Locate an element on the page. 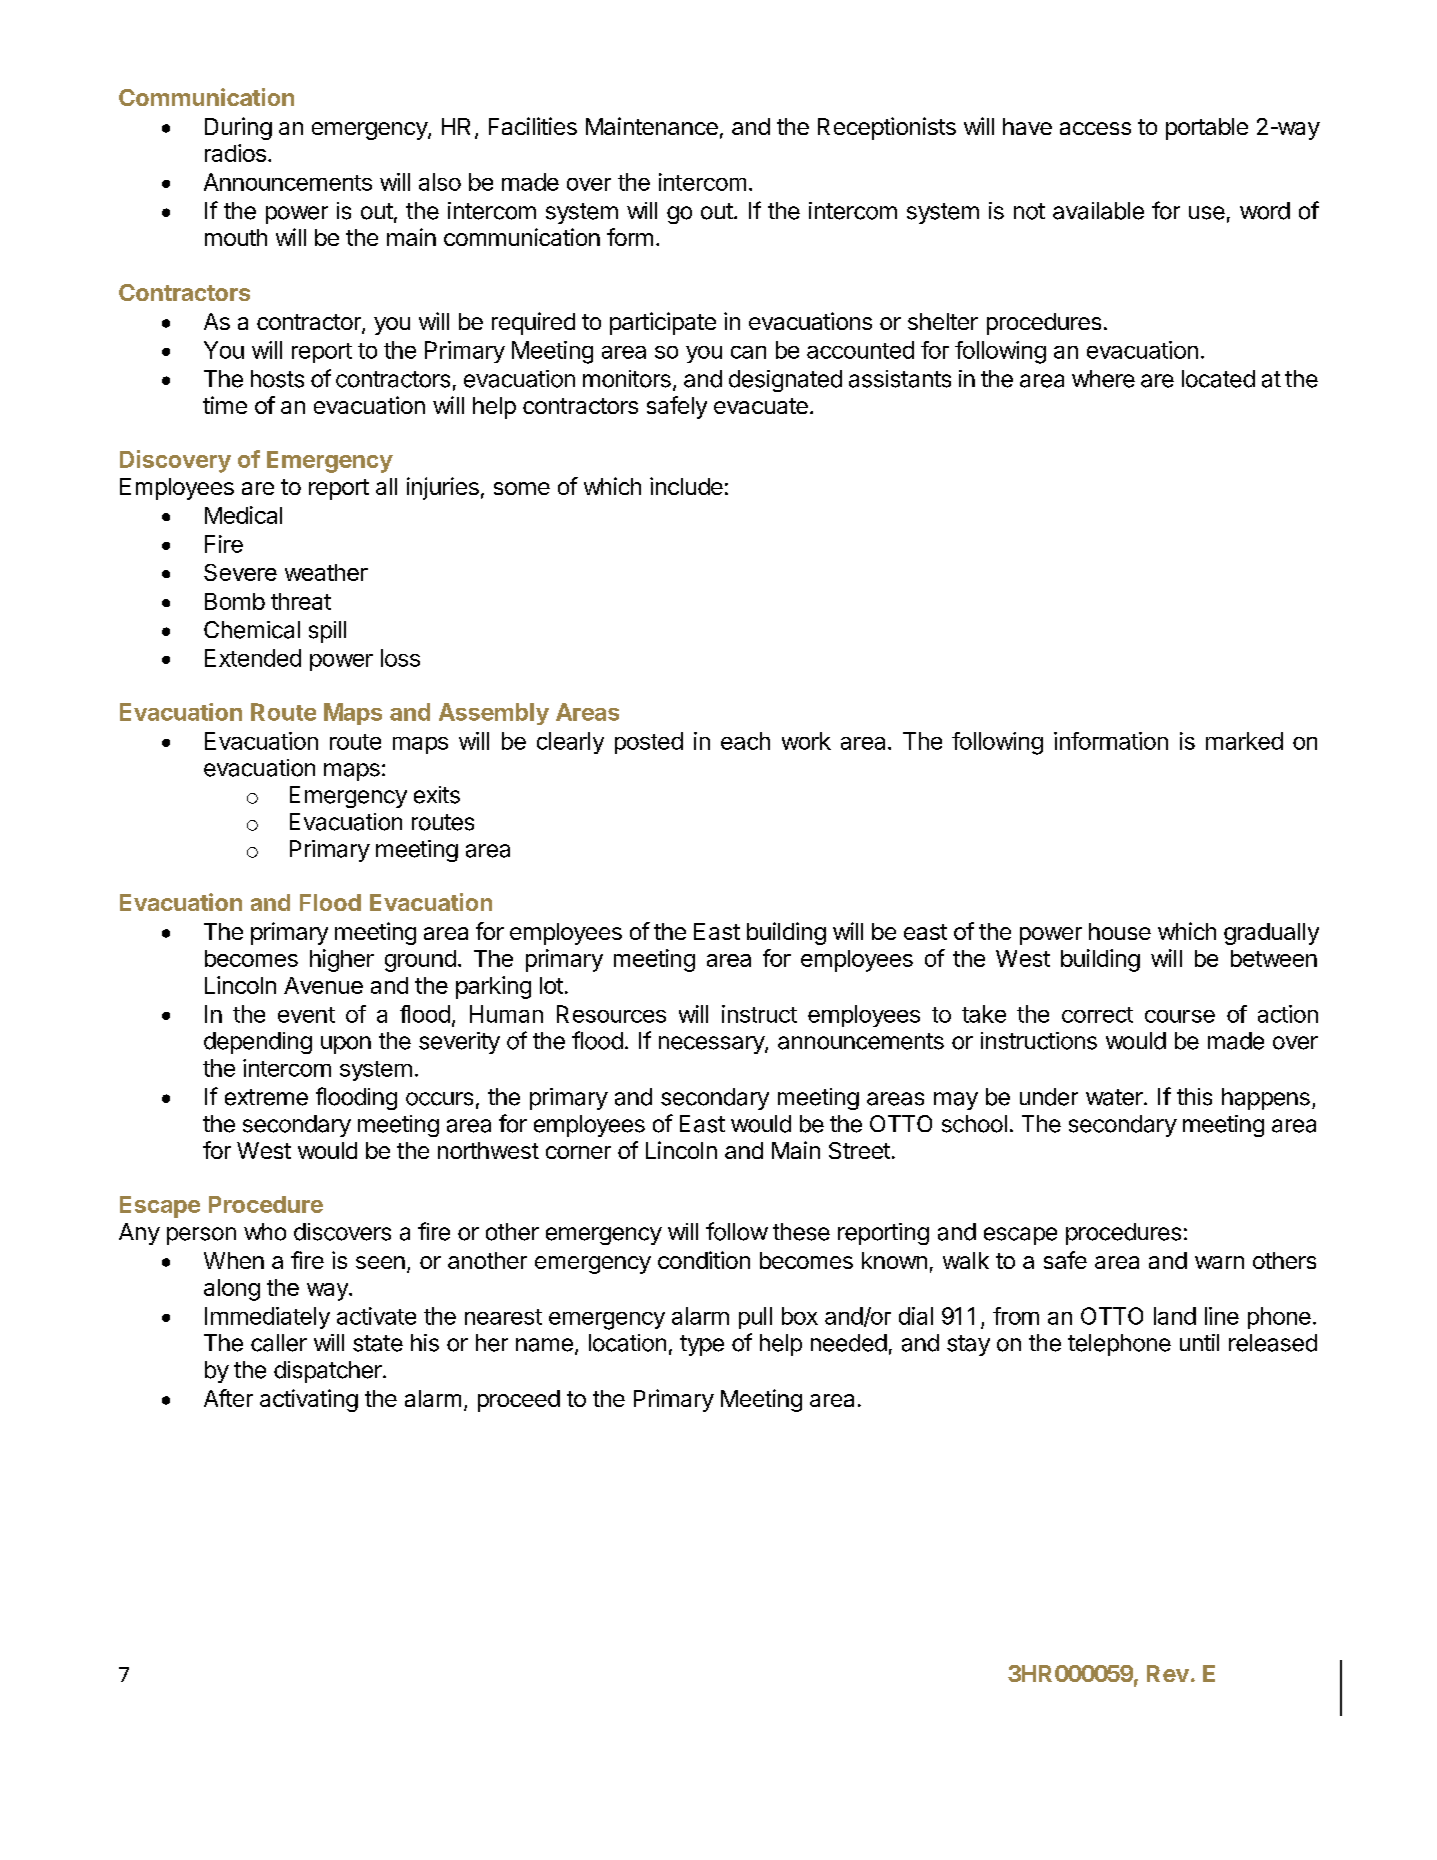 The image size is (1437, 1860). marked is located at coordinates (1244, 741).
